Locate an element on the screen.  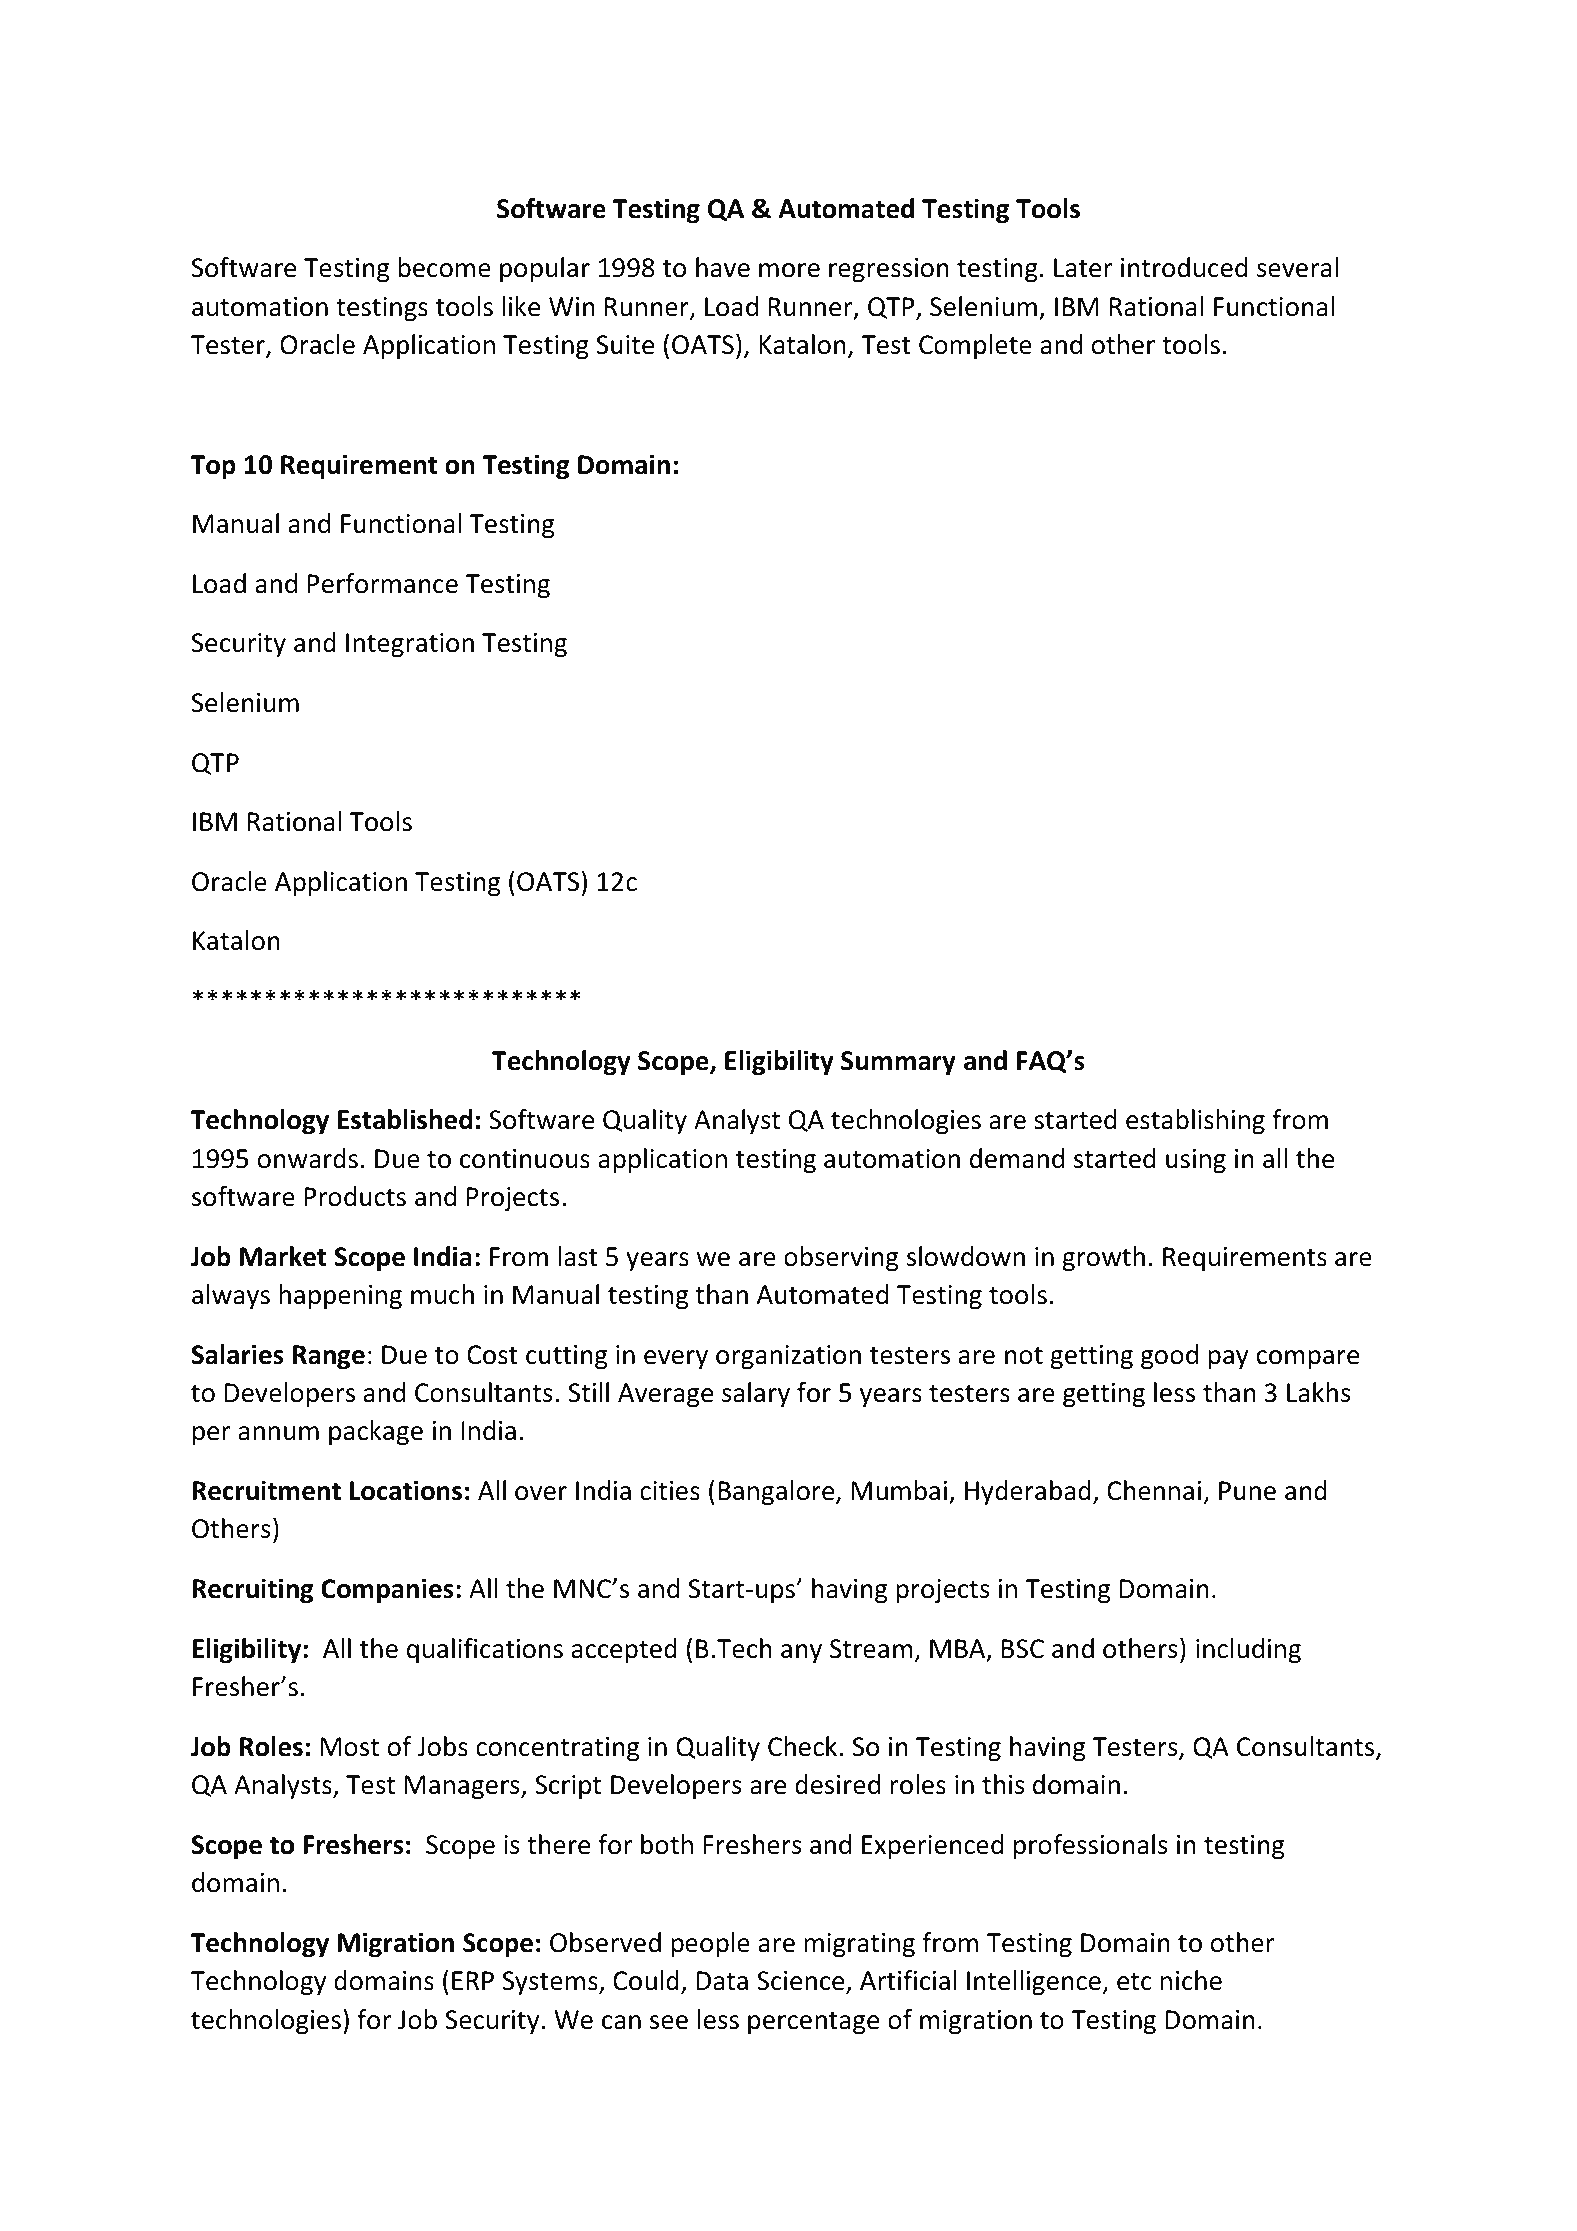
establishing is located at coordinates (1195, 1122).
